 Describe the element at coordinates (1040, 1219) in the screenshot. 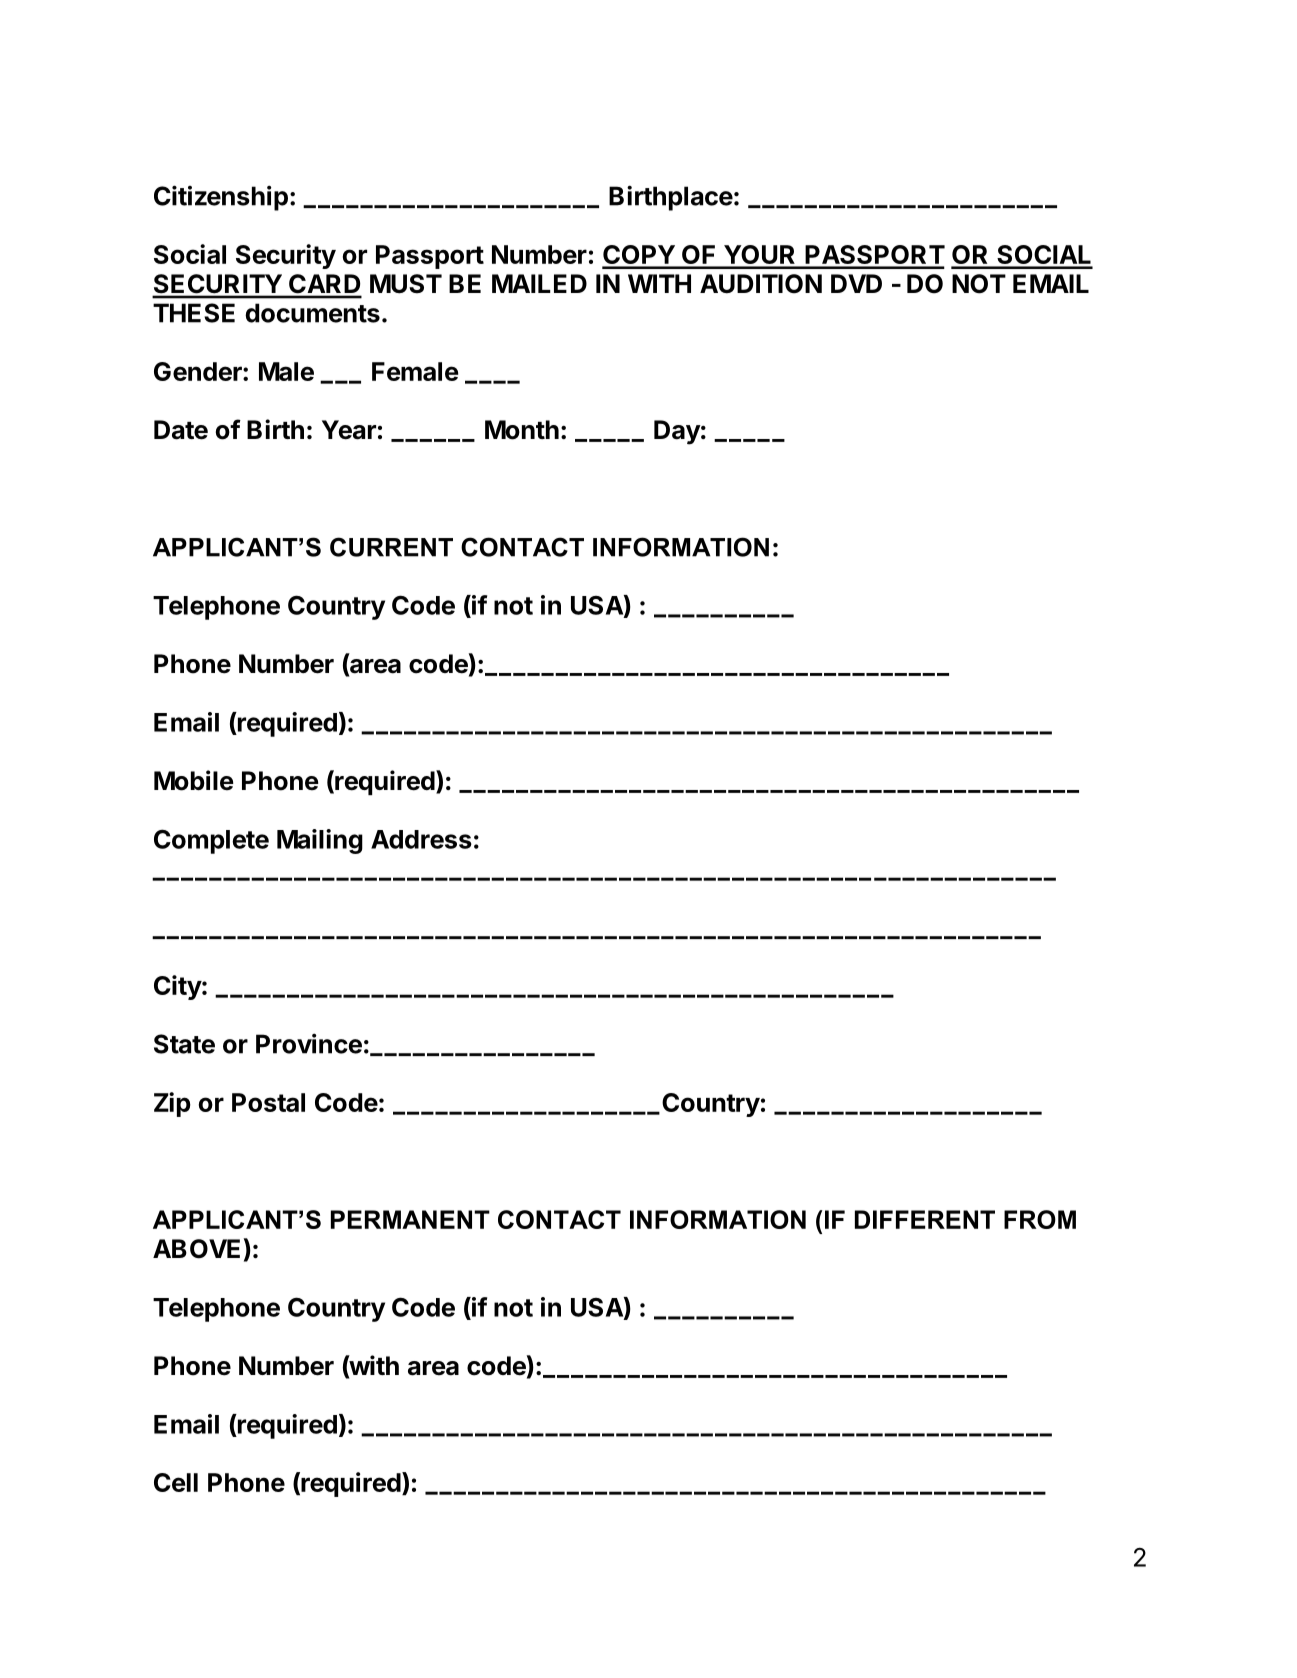

I see `FROM` at that location.
